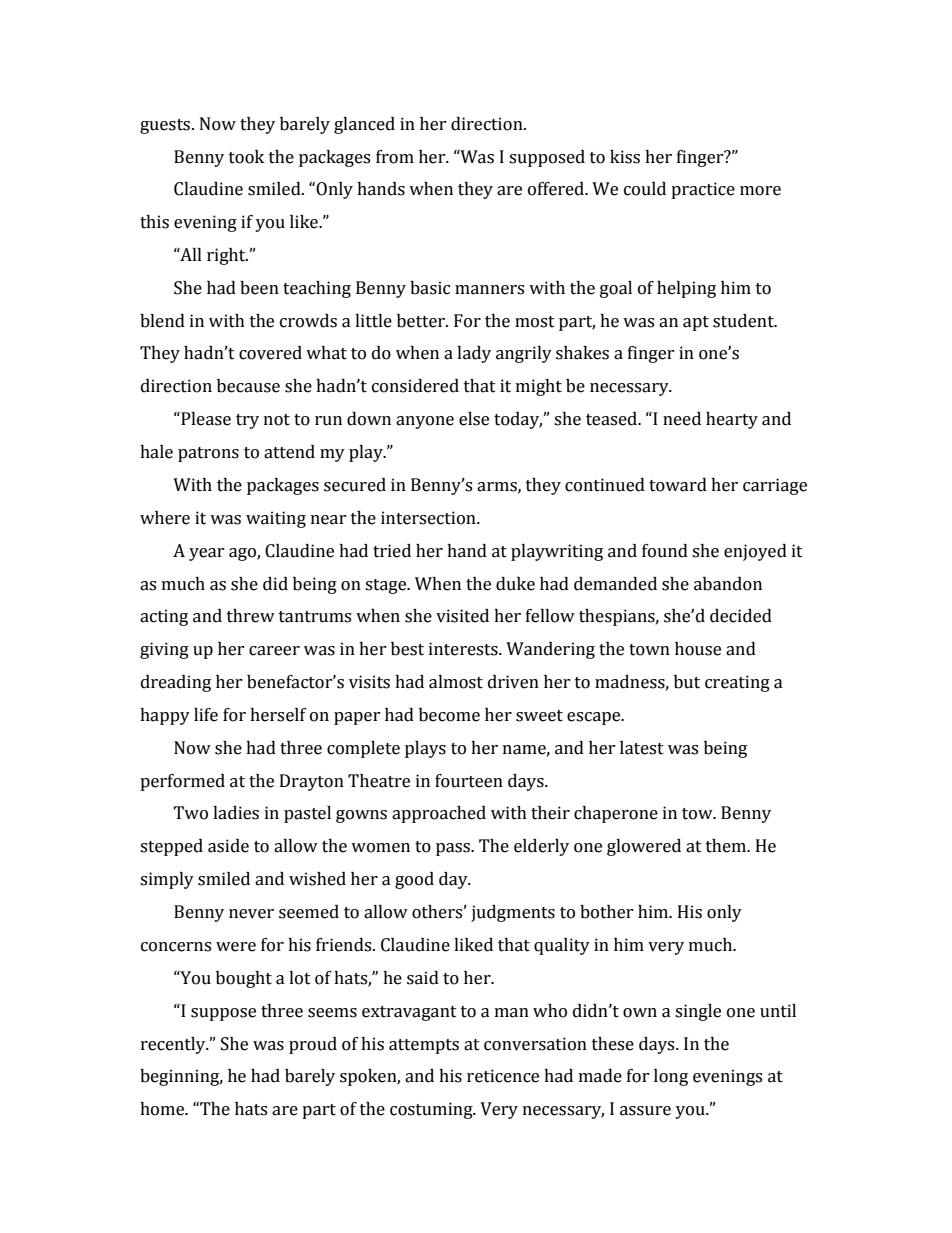 This screenshot has height=1233, width=952. What do you see at coordinates (703, 190) in the screenshot?
I see `practice` at bounding box center [703, 190].
